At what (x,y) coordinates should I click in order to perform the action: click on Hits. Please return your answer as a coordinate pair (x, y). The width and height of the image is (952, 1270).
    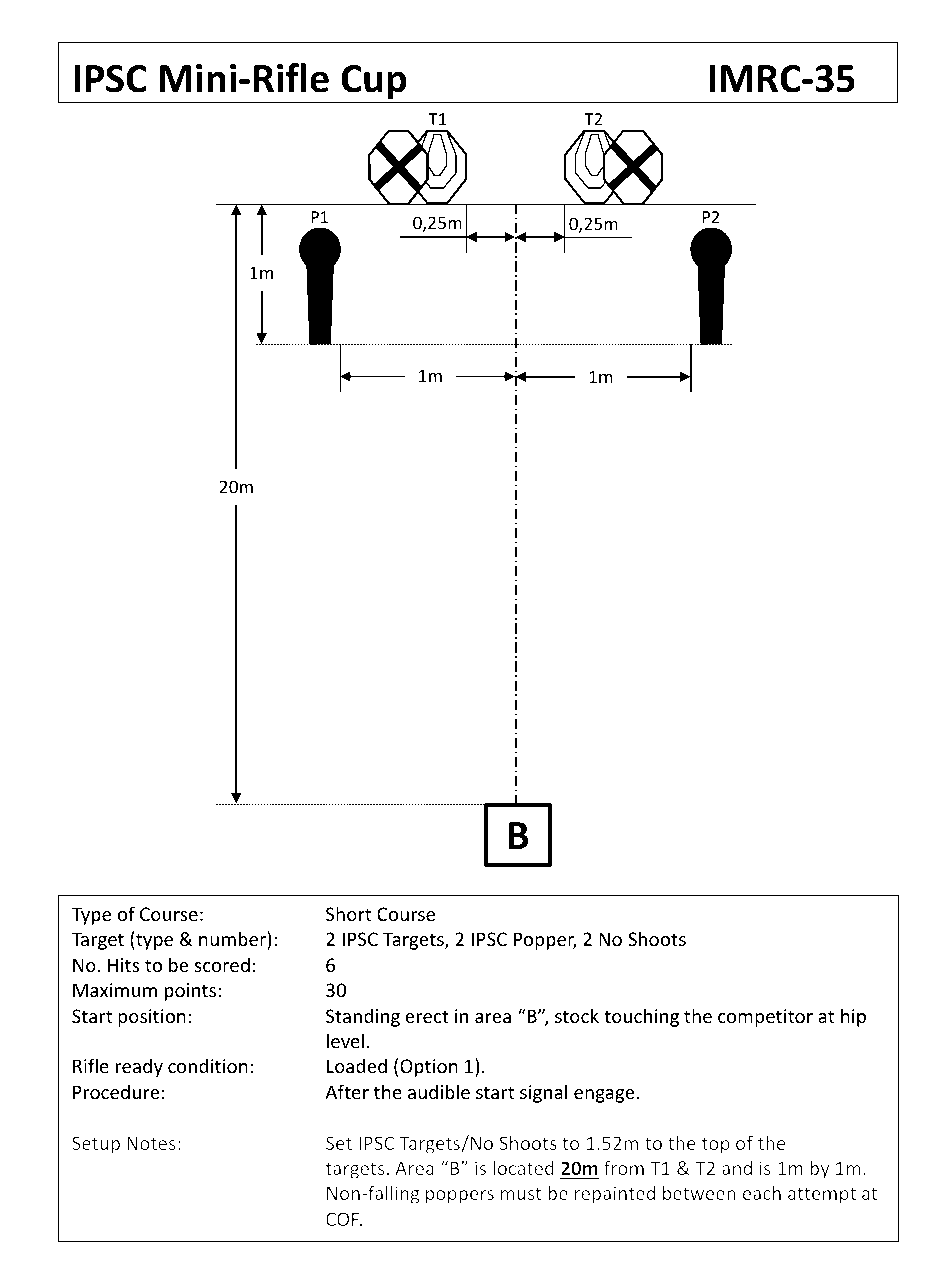
    Looking at the image, I should click on (123, 965).
